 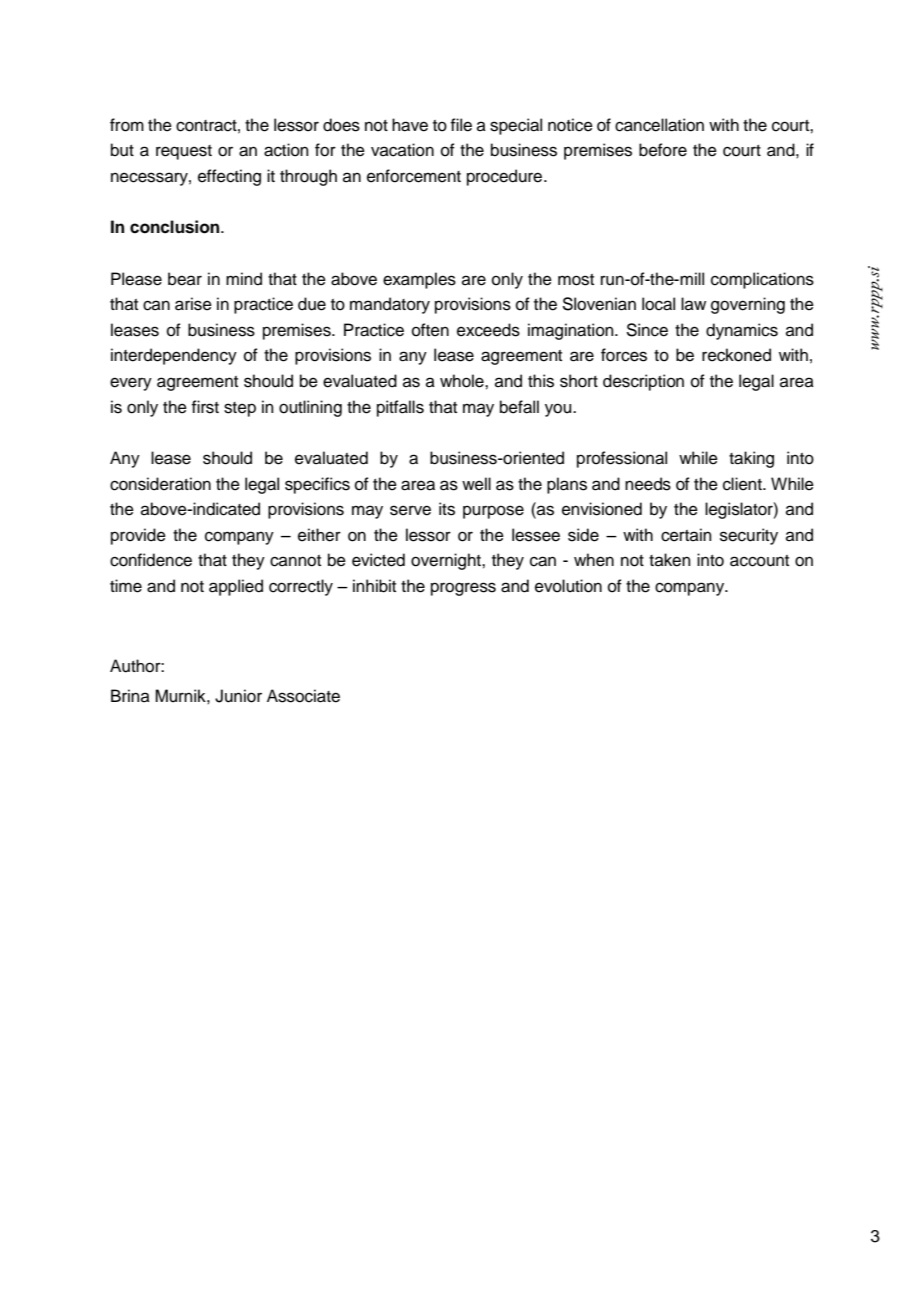 I want to click on file, so click(x=461, y=125).
